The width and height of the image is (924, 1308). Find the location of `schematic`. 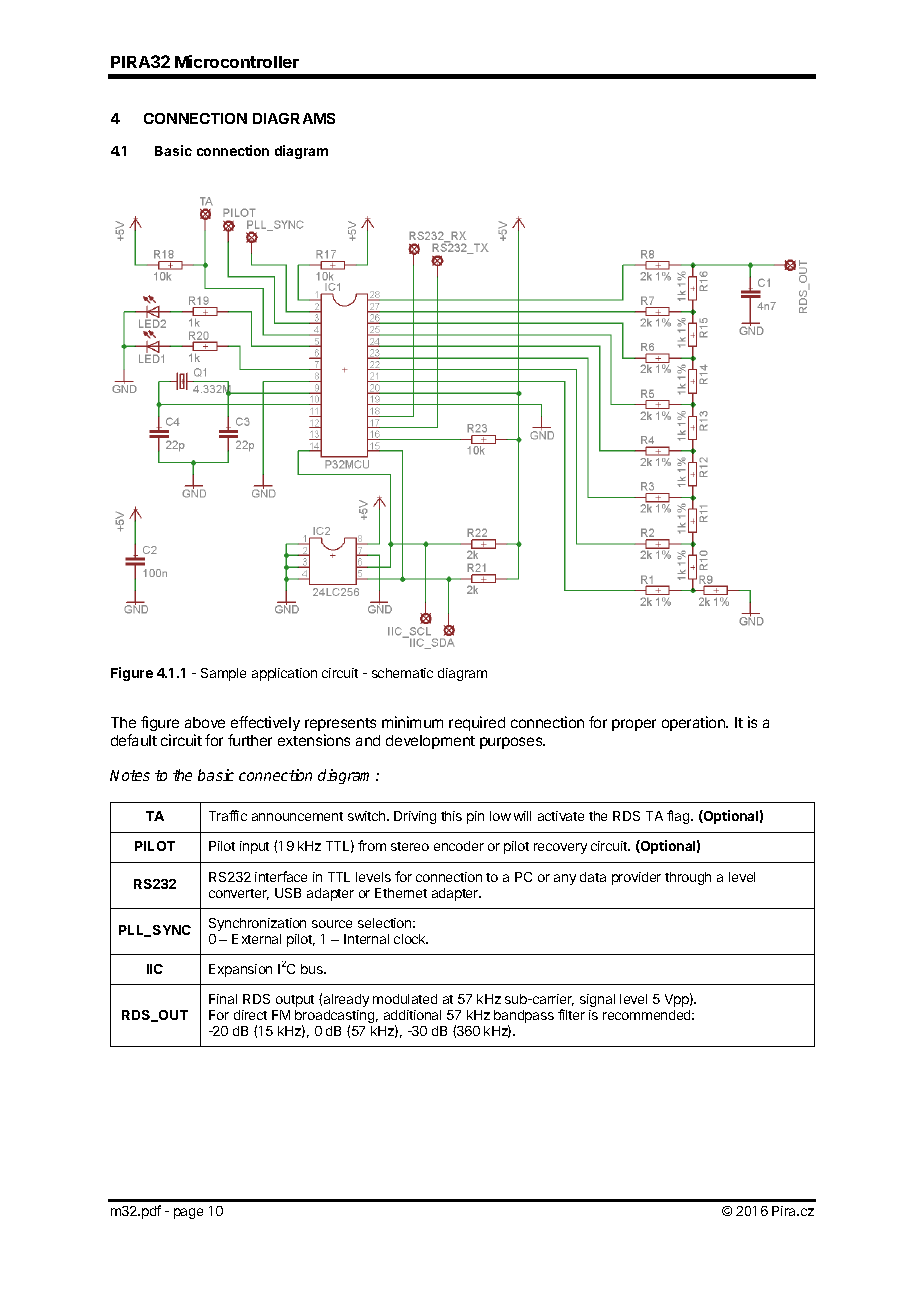

schematic is located at coordinates (402, 673).
